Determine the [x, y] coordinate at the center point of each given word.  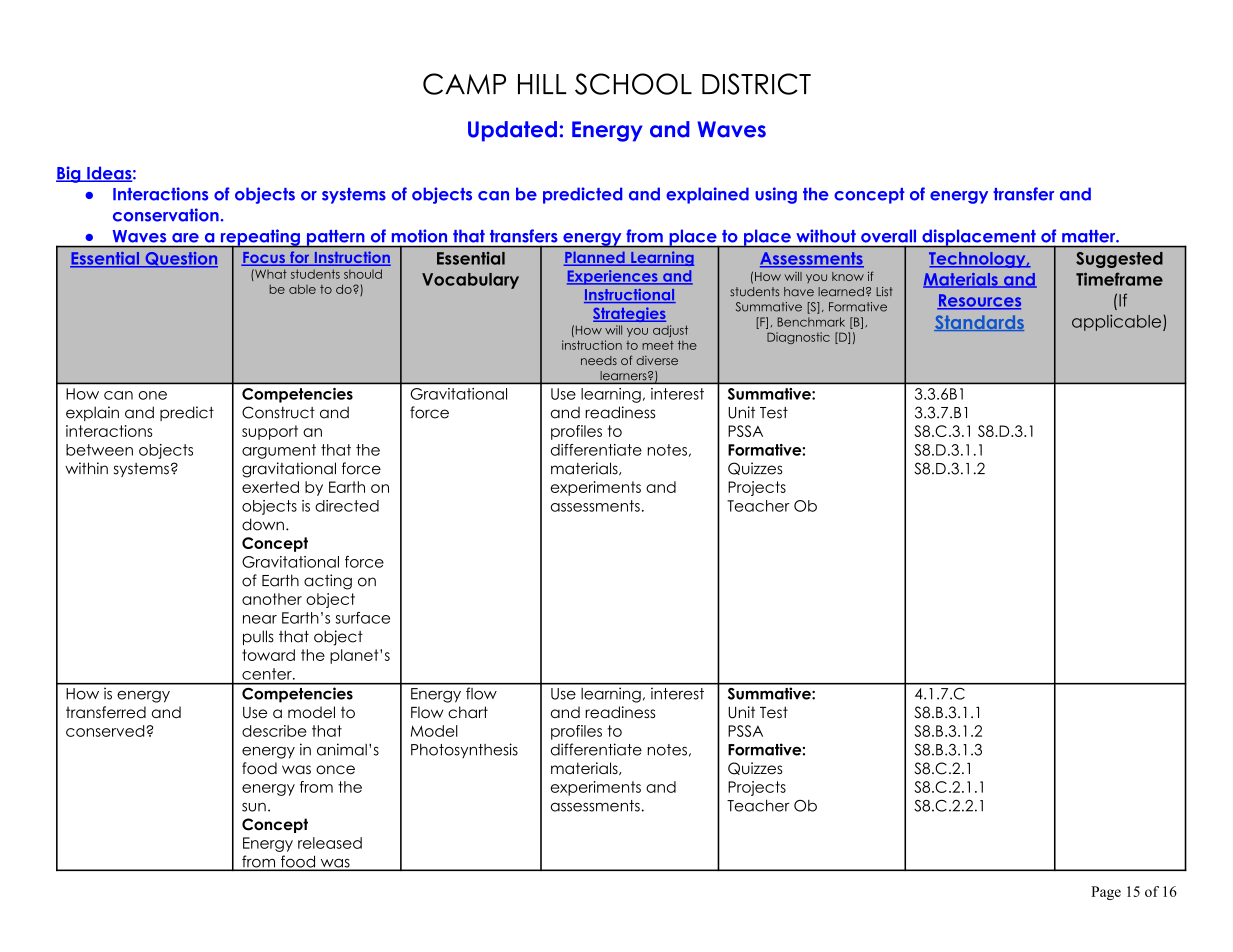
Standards [979, 323]
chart [468, 712]
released [330, 843]
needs [599, 360]
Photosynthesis [464, 750]
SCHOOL [633, 84]
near [260, 619]
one [153, 395]
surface [362, 618]
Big [69, 174]
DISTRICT [756, 84]
